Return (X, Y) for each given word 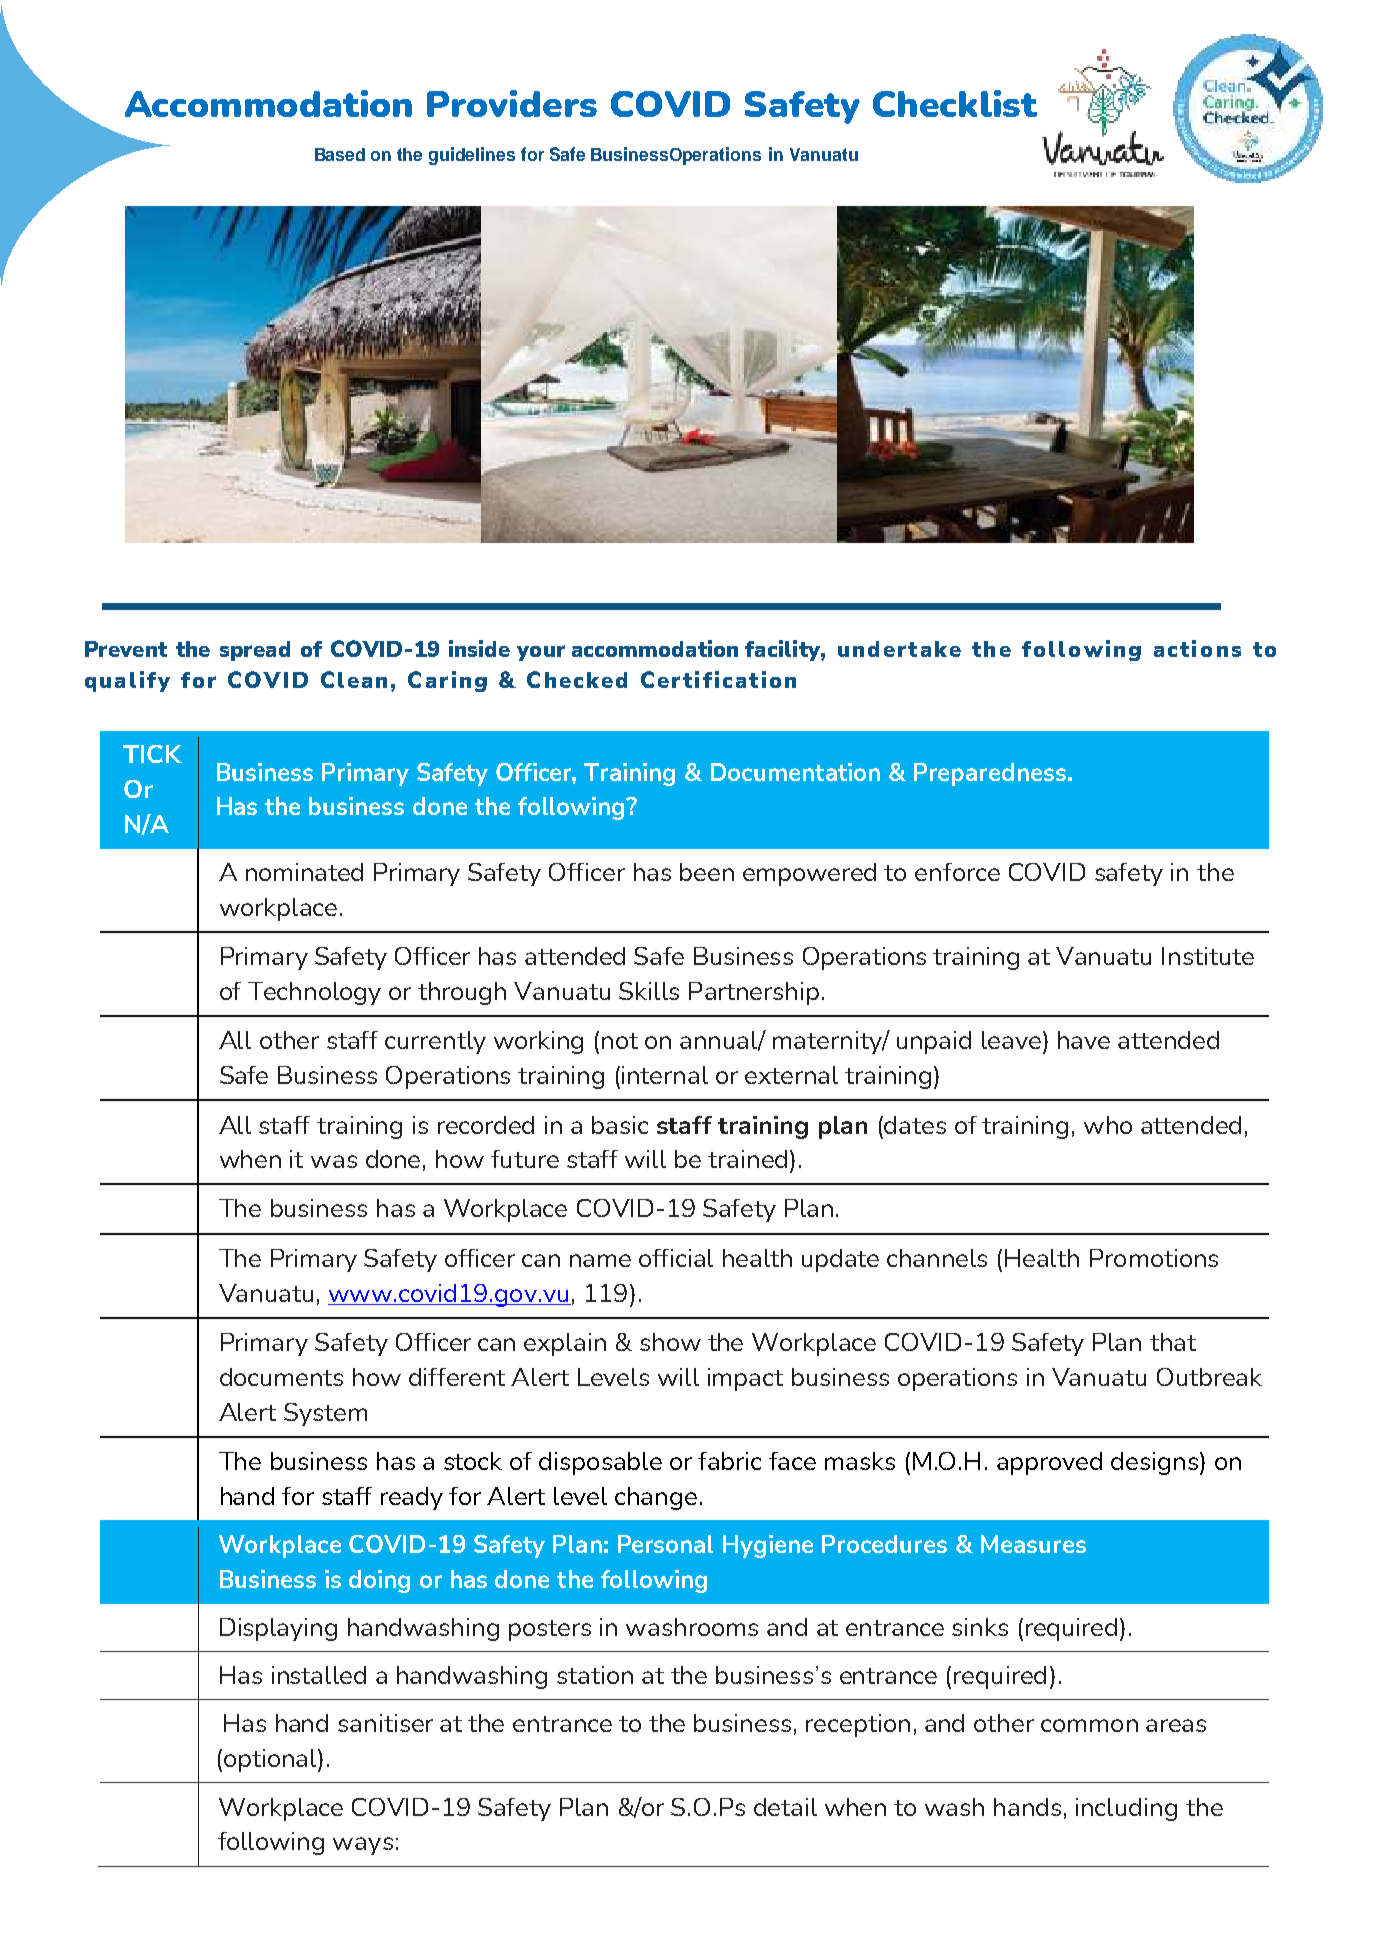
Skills (649, 991)
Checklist (955, 103)
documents (281, 1377)
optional (271, 1760)
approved (1049, 1463)
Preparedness (991, 774)
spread (255, 651)
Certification (718, 679)
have (1084, 1040)
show (670, 1342)
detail (785, 1807)
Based (340, 154)
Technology (314, 993)
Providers (512, 103)
